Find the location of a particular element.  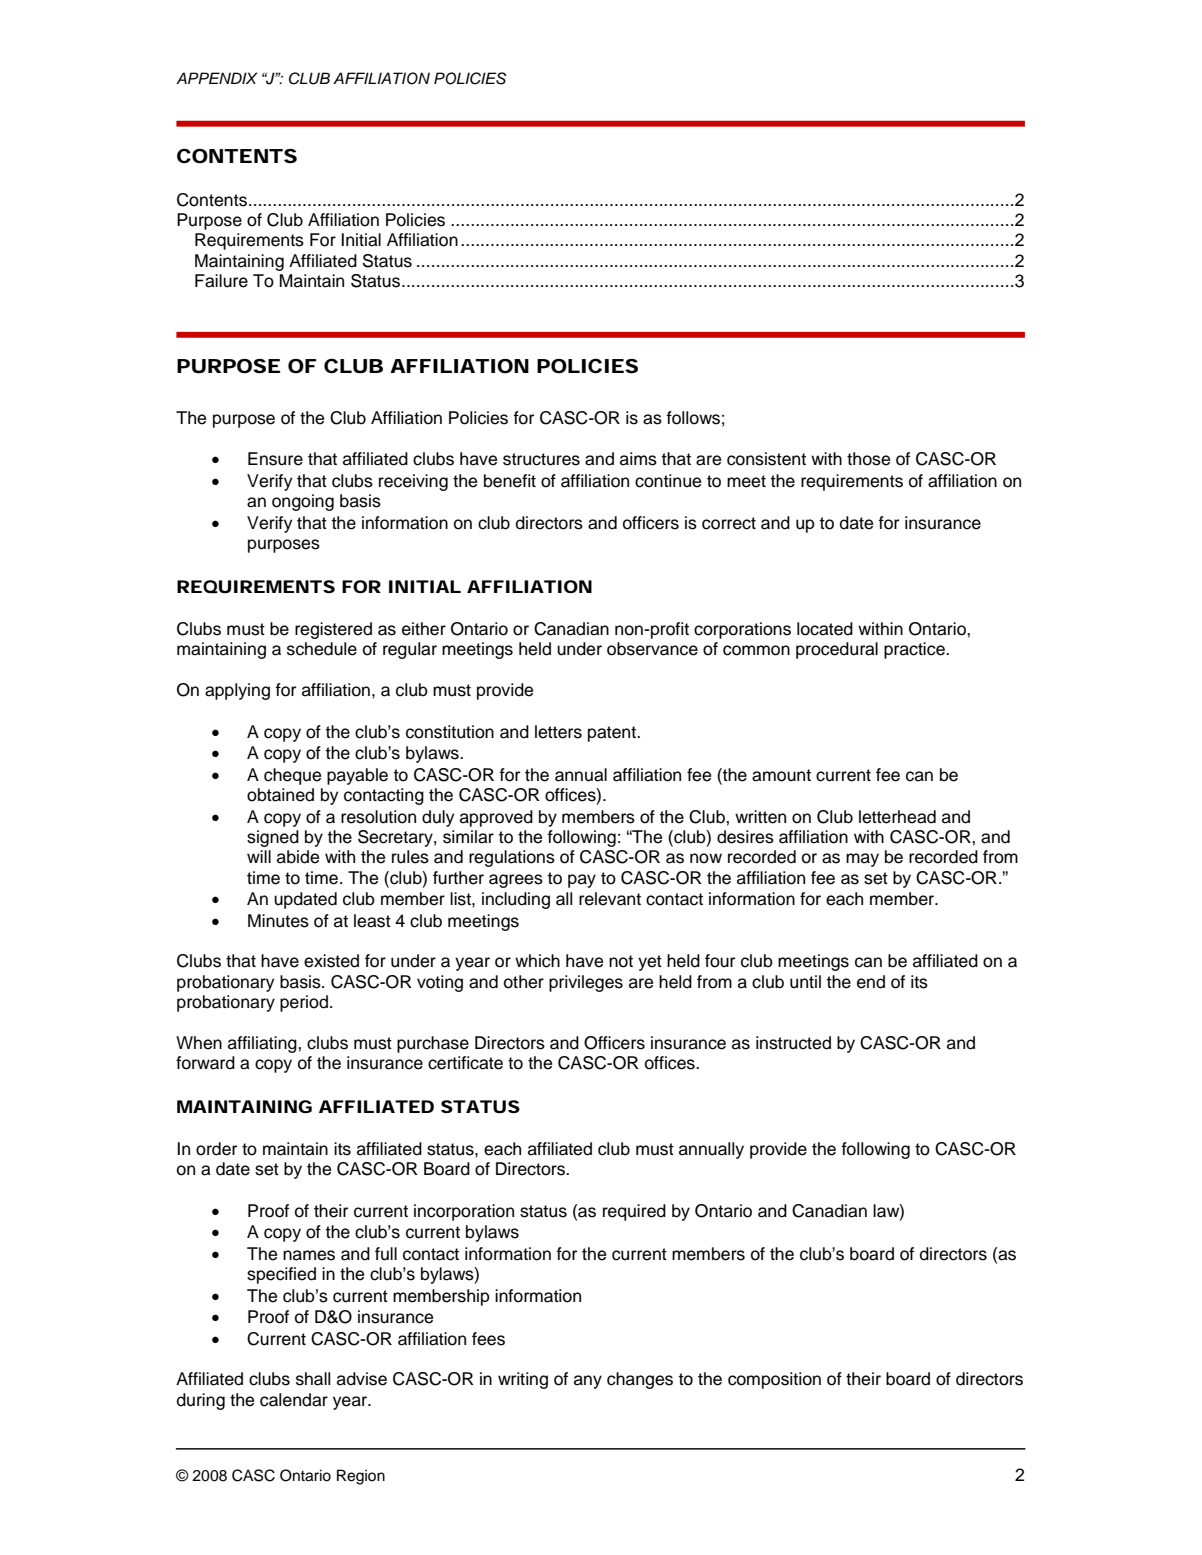

Ensure is located at coordinates (275, 459).
